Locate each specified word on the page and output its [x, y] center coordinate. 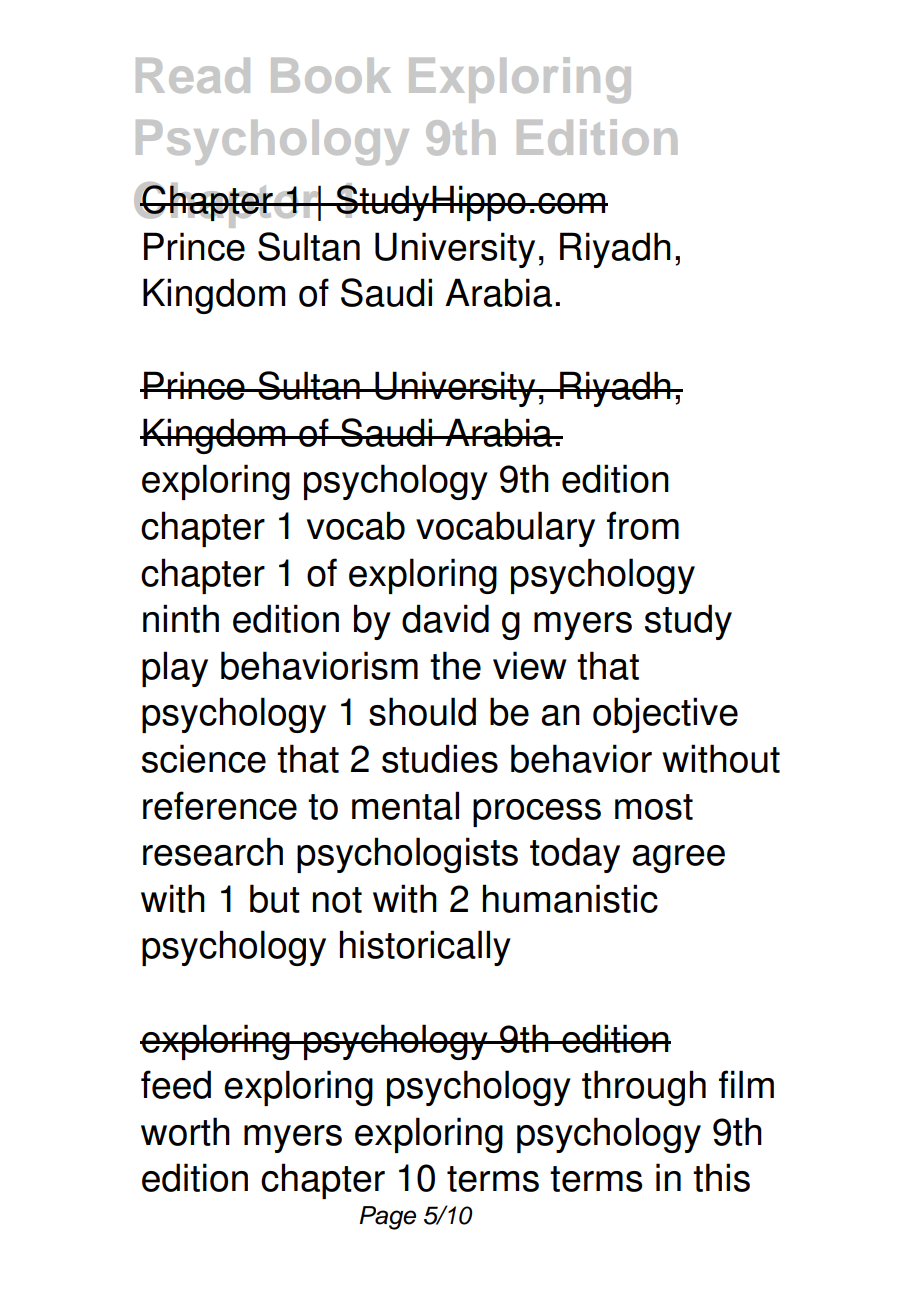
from [643, 525]
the [455, 665]
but [275, 898]
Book [331, 75]
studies [440, 758]
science [204, 758]
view [529, 665]
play [175, 669]
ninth [181, 618]
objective [665, 715]
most [654, 807]
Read [193, 75]
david [445, 618]
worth [185, 1131]
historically [425, 948]
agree [679, 859]
